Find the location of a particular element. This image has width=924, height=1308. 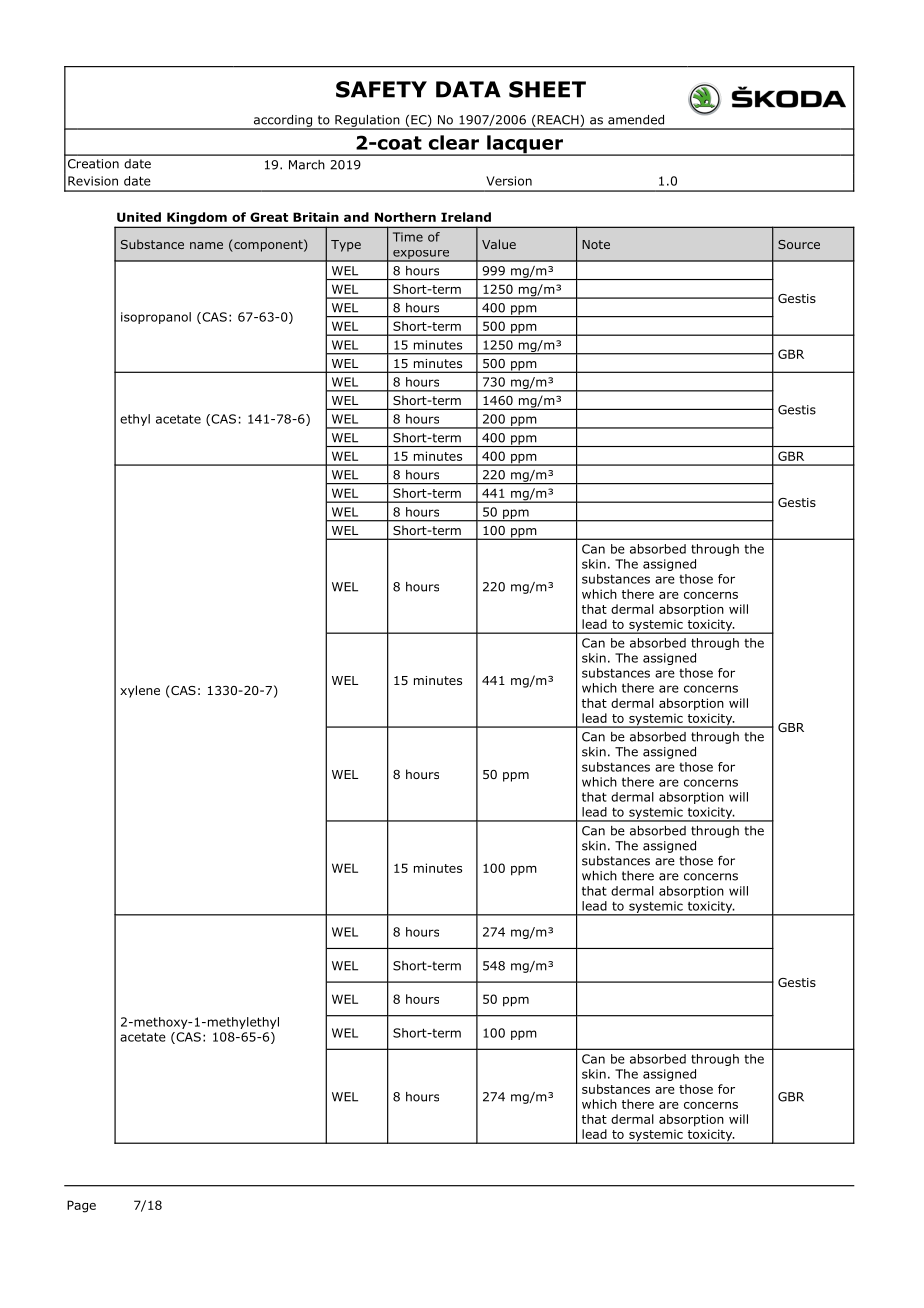

Source is located at coordinates (799, 244).
